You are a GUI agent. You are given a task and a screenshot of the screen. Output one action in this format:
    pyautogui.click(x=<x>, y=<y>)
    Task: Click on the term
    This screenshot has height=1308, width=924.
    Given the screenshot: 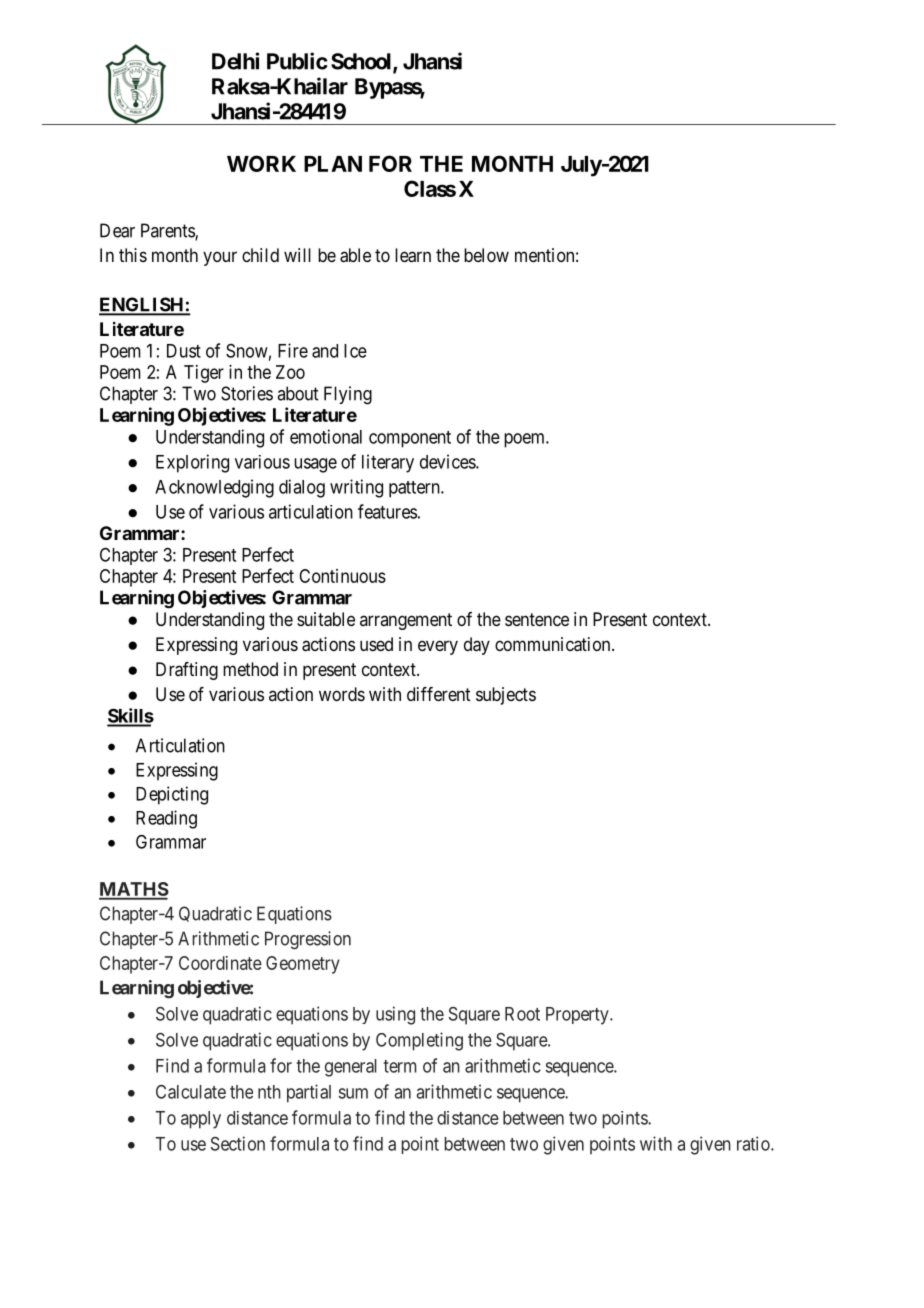 What is the action you would take?
    pyautogui.click(x=399, y=1066)
